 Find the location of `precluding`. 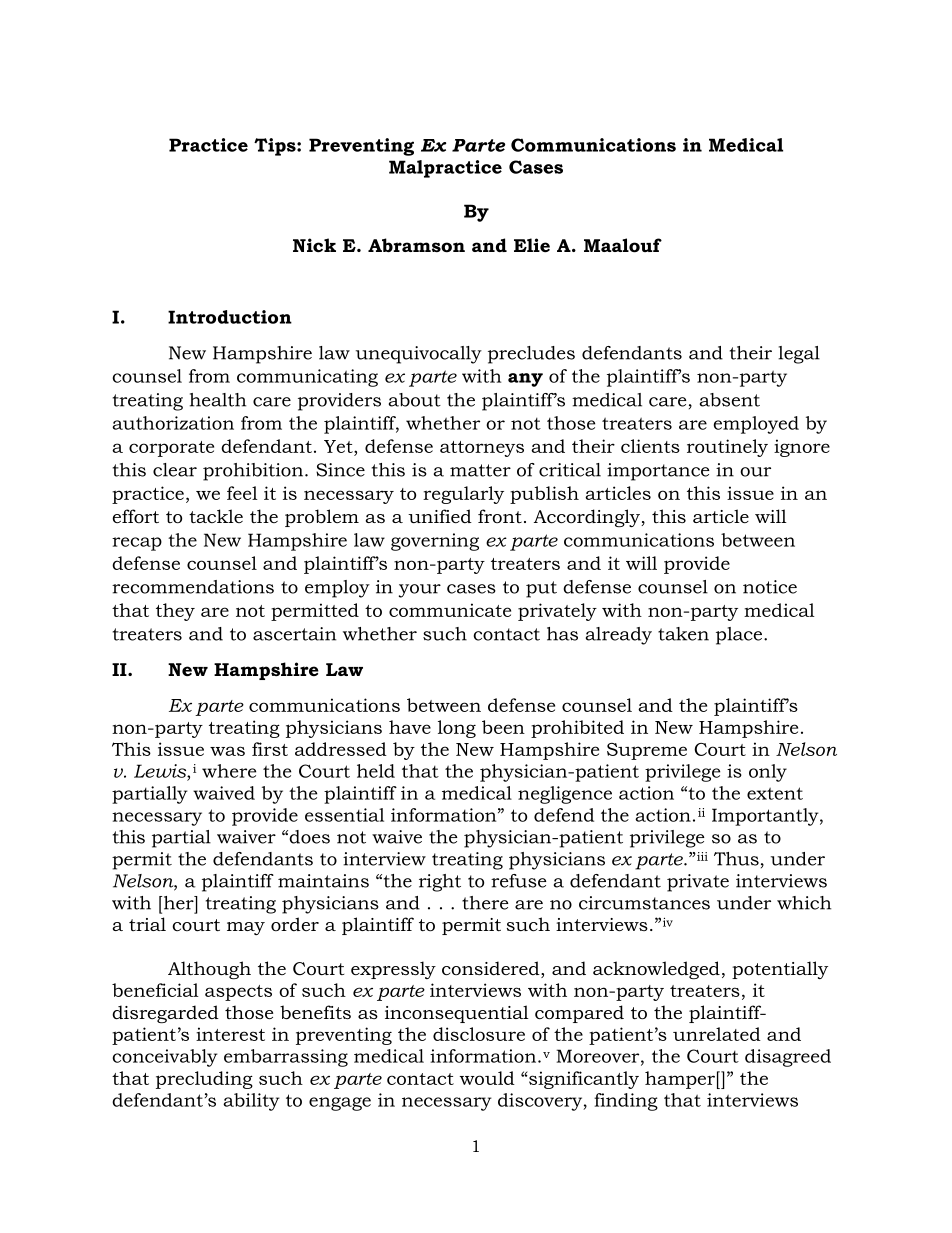

precluding is located at coordinates (204, 1080).
